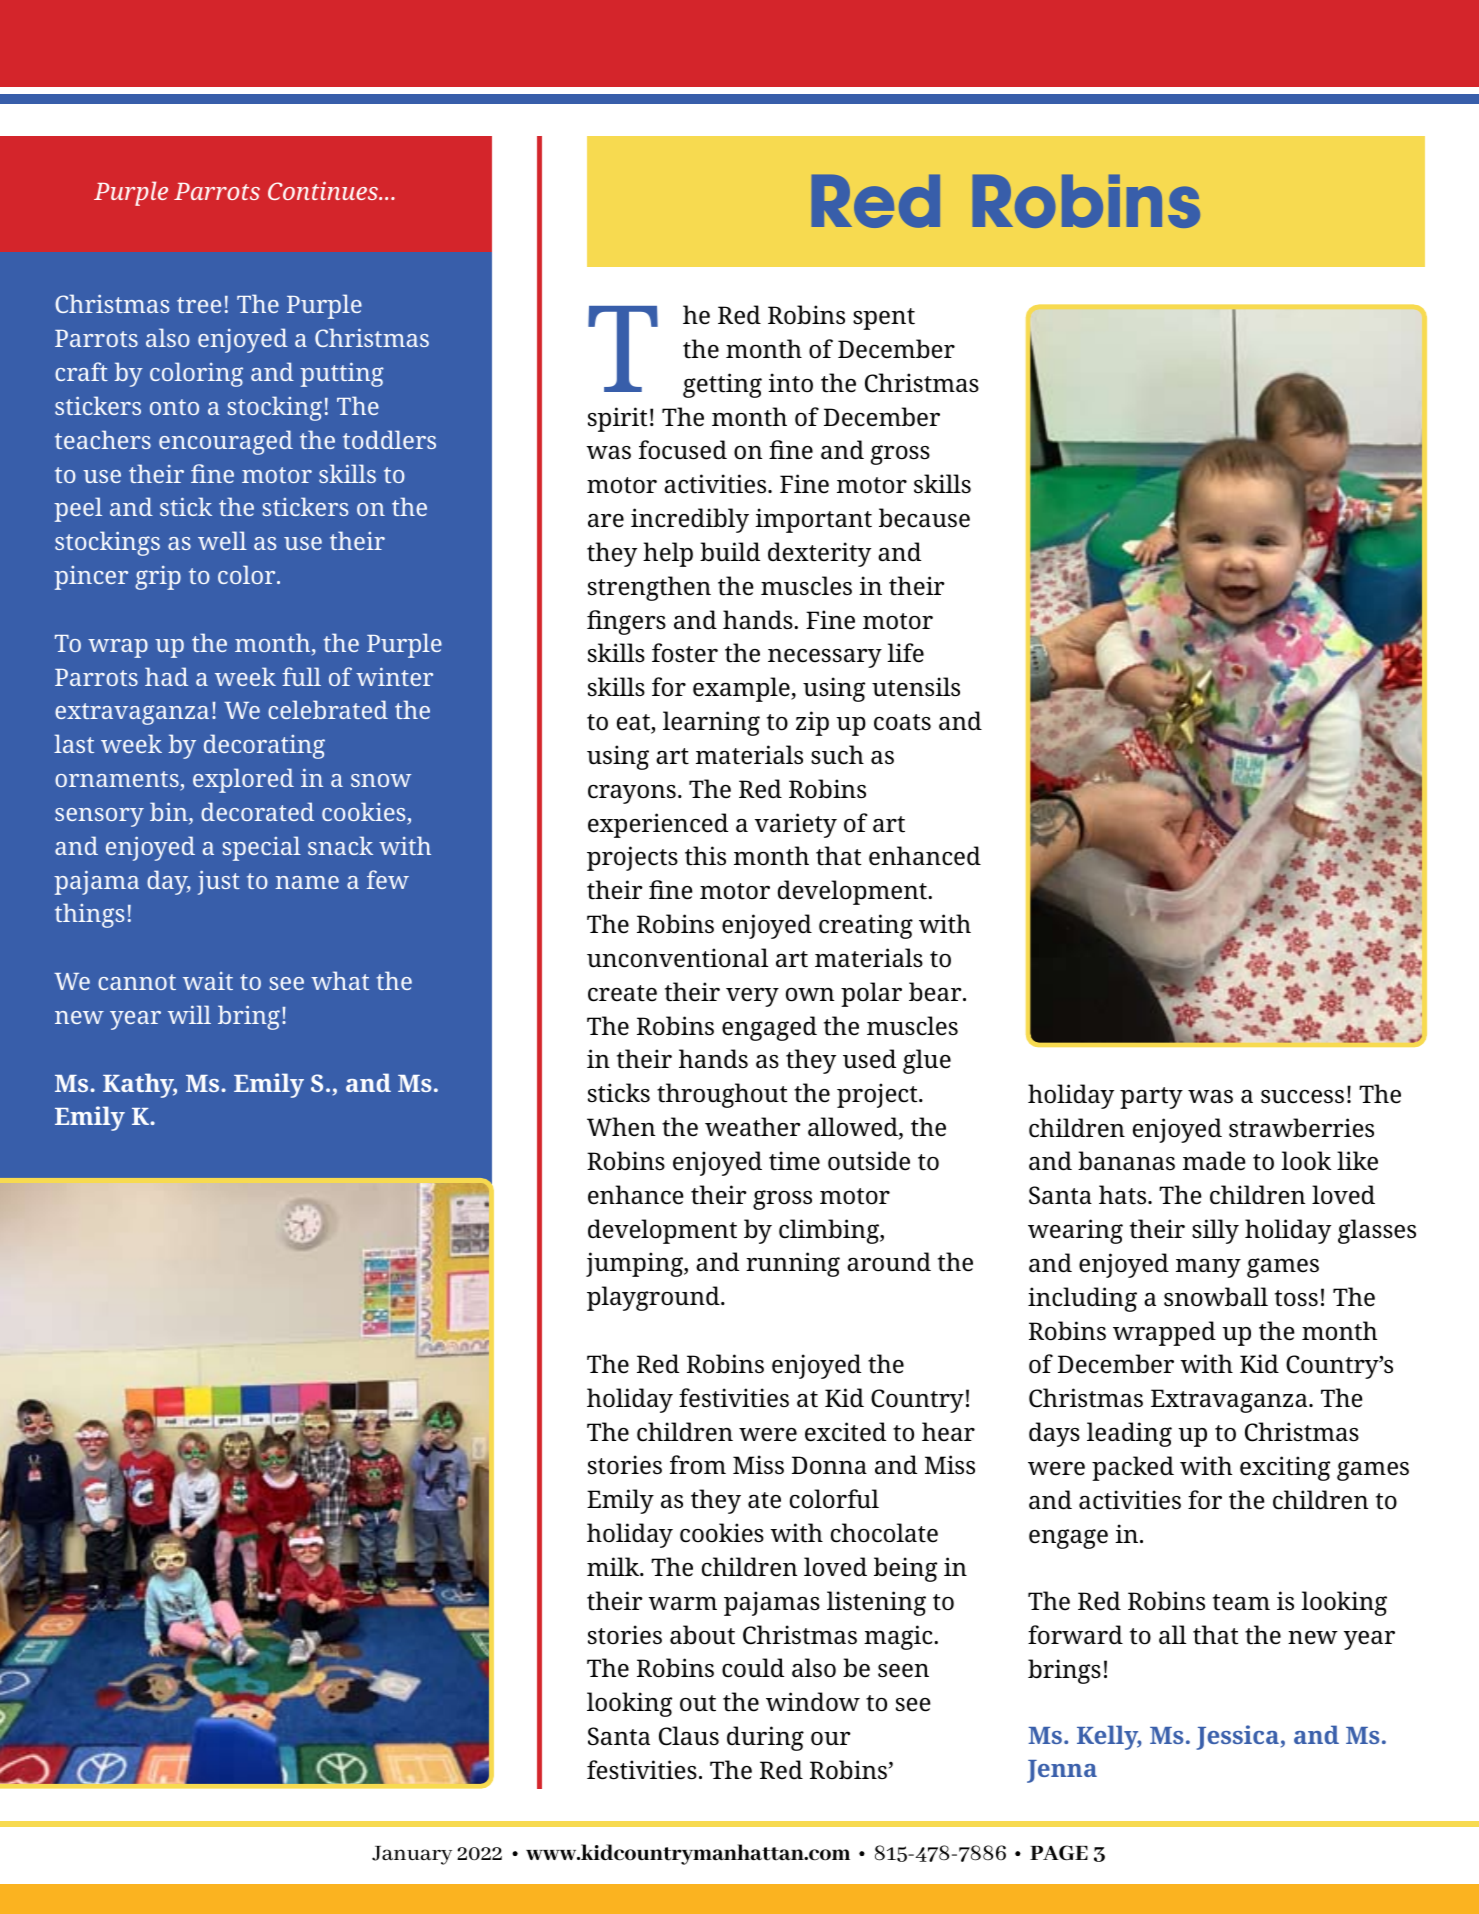 Image resolution: width=1479 pixels, height=1914 pixels. Describe the element at coordinates (1237, 1737) in the document. I see `Jessica` at that location.
